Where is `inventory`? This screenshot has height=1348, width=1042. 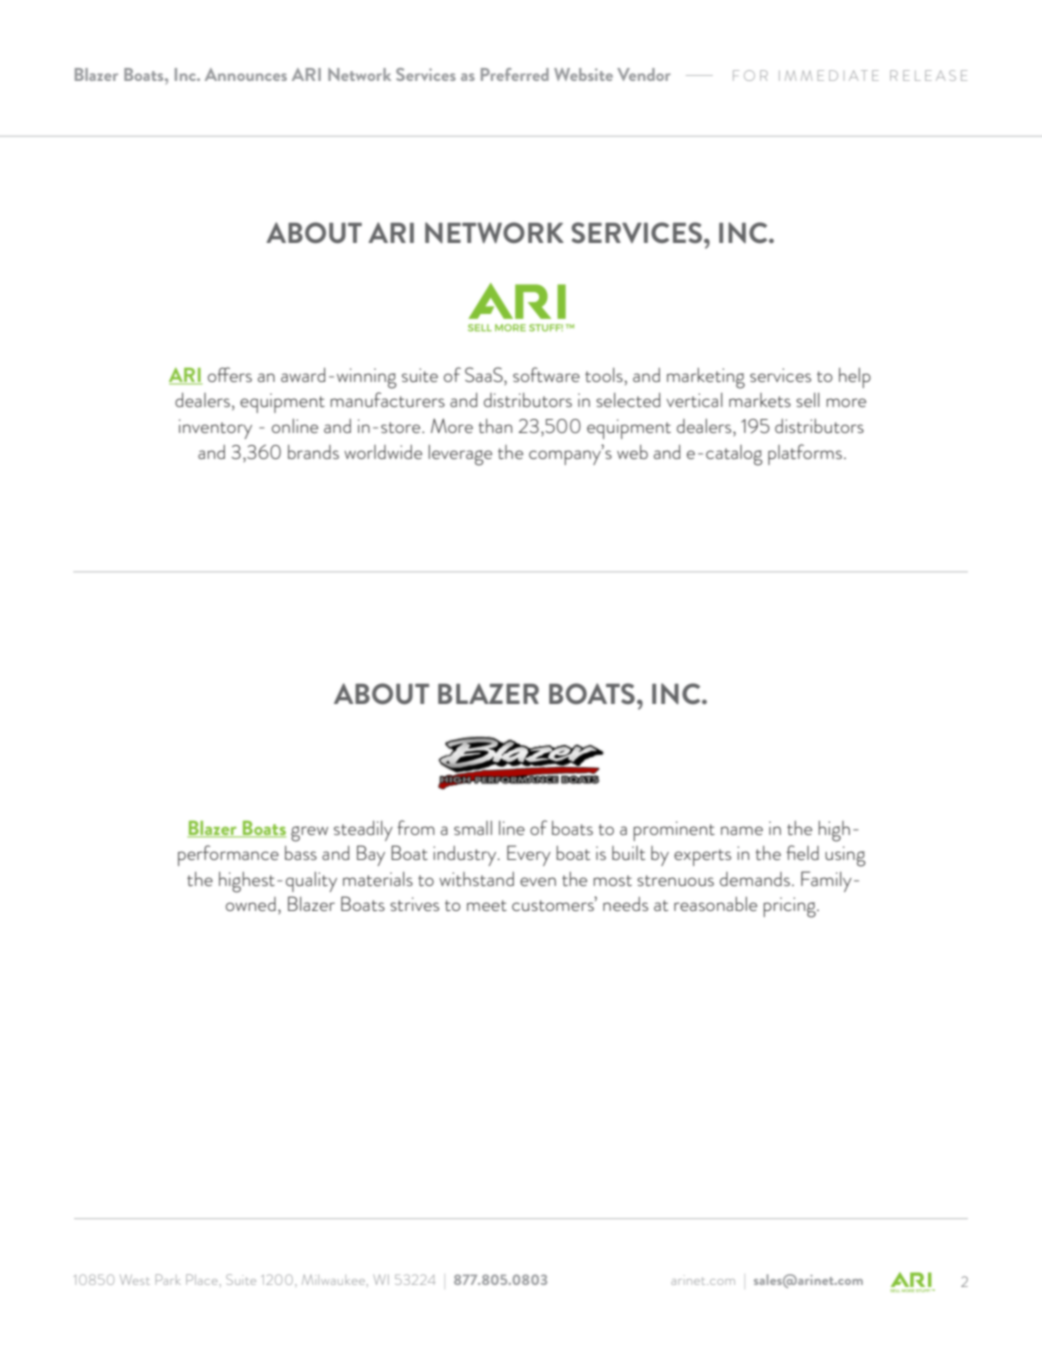 inventory is located at coordinates (215, 429).
